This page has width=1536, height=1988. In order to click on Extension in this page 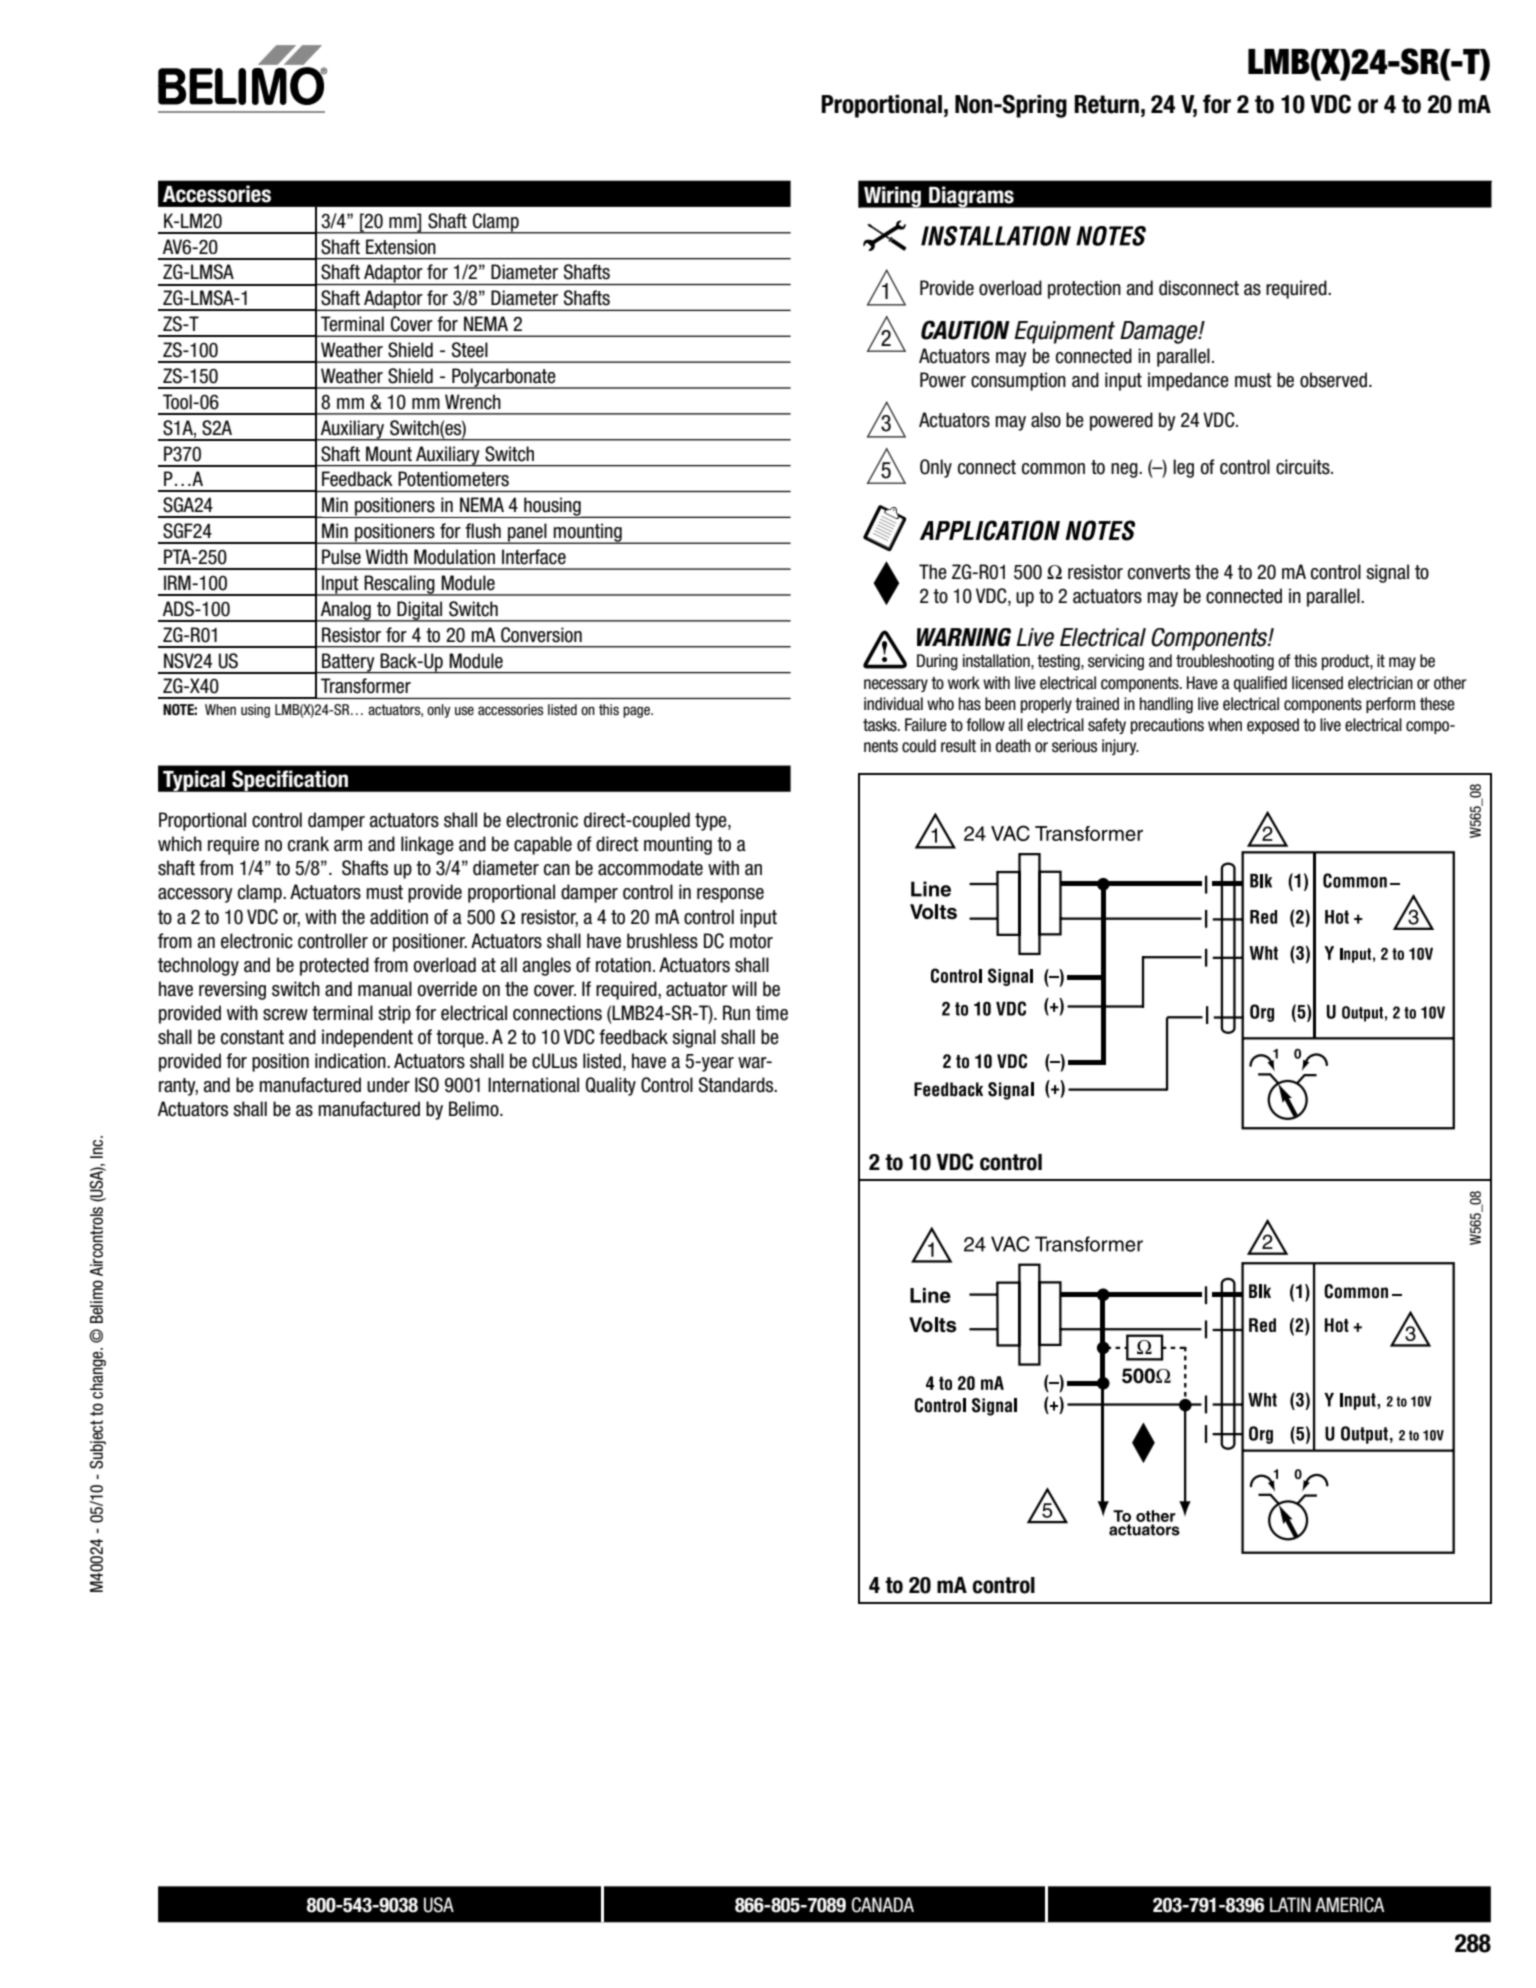, I will do `click(401, 247)`.
